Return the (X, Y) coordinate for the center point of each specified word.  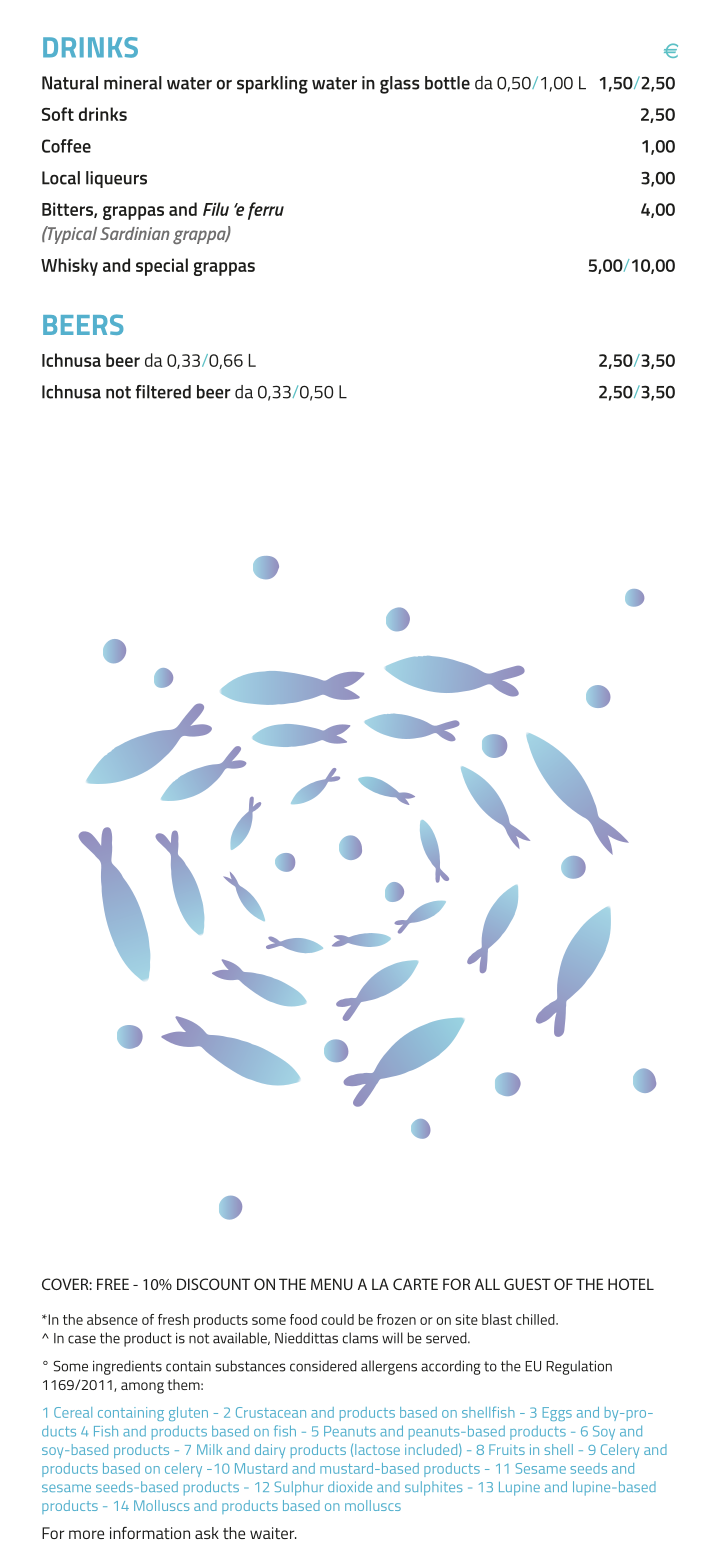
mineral (133, 83)
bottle (447, 83)
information (150, 1533)
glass (400, 85)
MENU (332, 1284)
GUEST (527, 1284)
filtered (163, 392)
